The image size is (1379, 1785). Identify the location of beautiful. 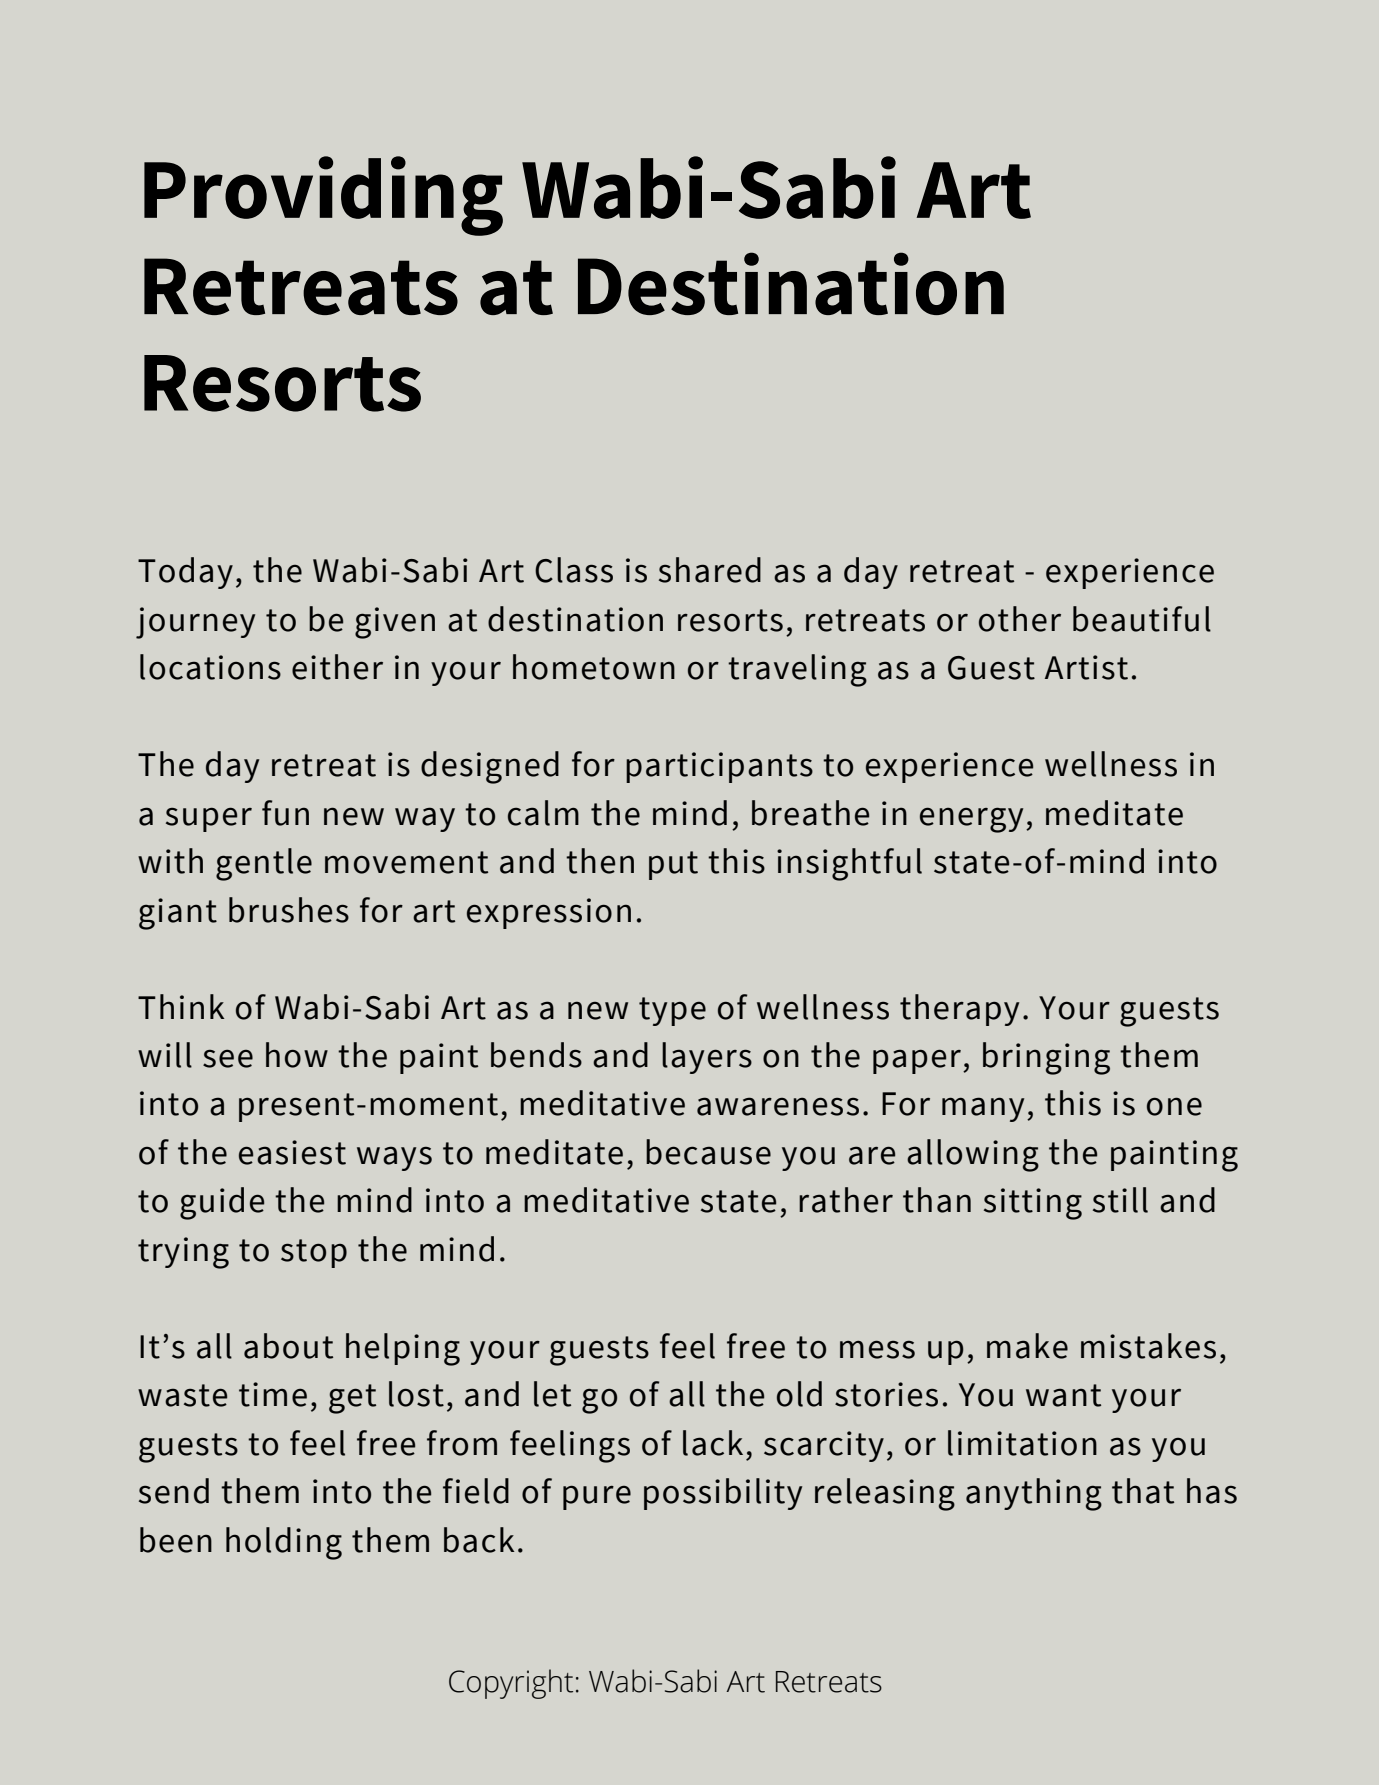
(1142, 619).
